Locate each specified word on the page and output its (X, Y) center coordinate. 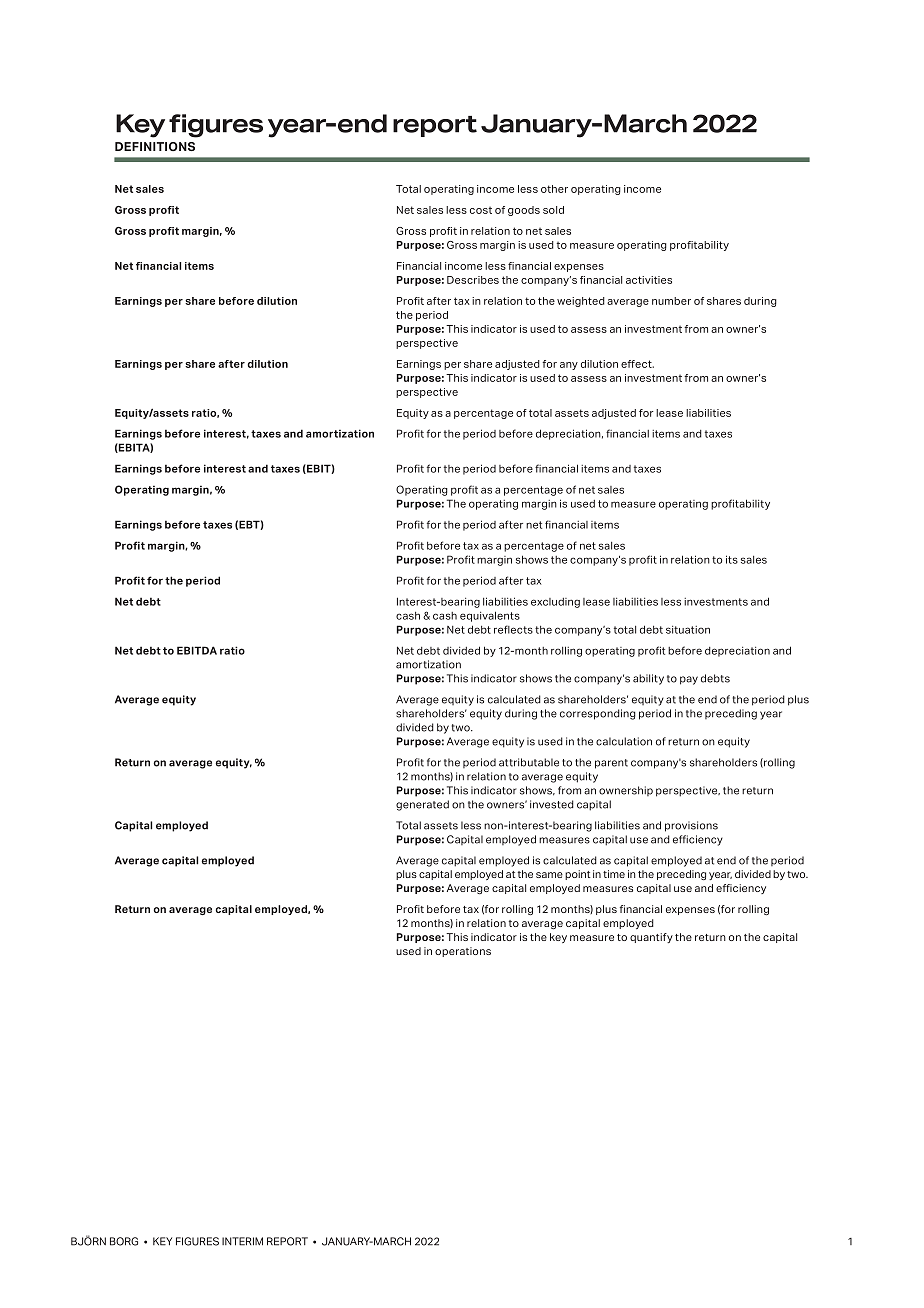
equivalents (490, 616)
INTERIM (242, 1241)
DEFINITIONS (155, 146)
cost (481, 210)
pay (689, 680)
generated (422, 805)
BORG (124, 1241)
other (554, 189)
